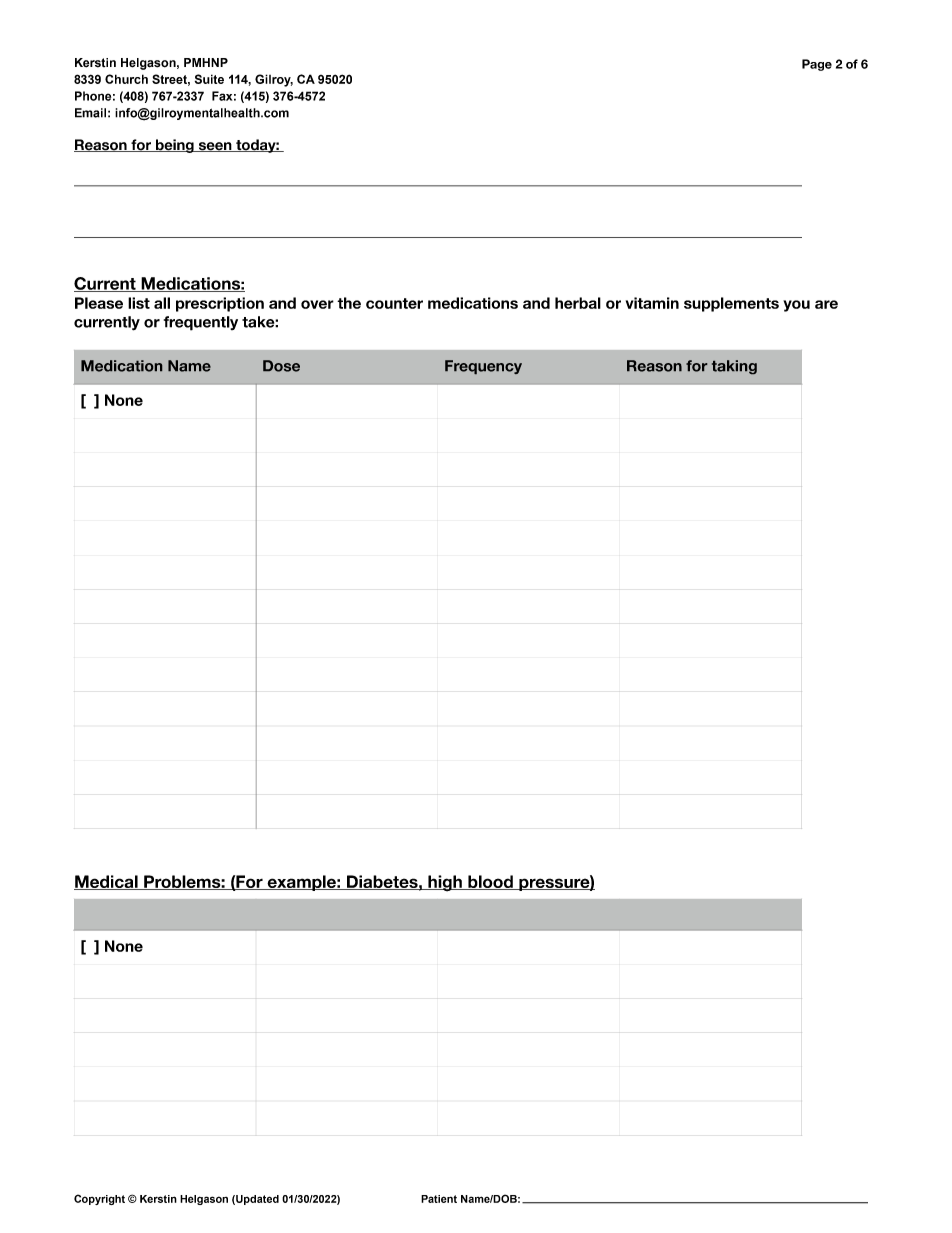  I want to click on seen, so click(215, 147).
